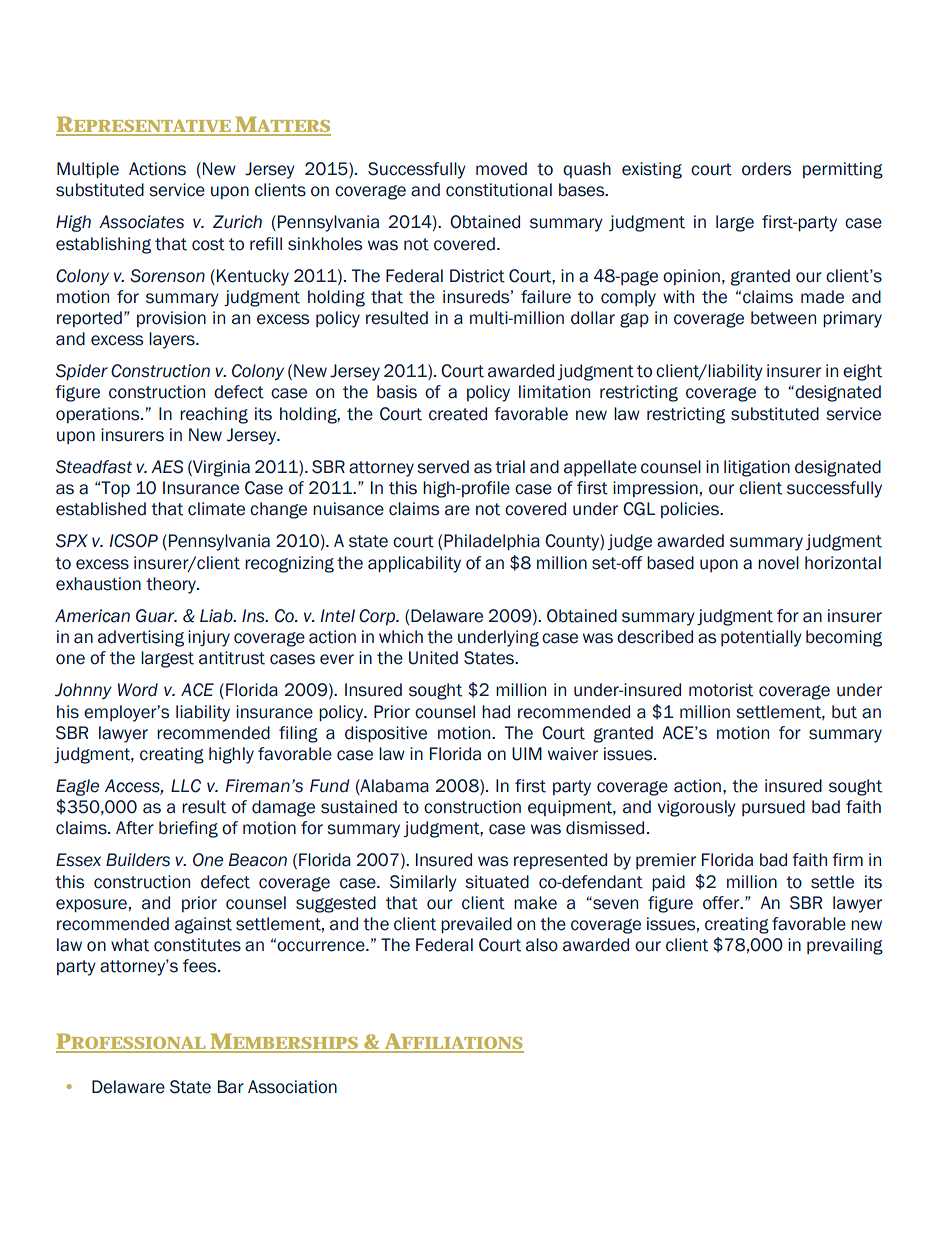 This image has height=1233, width=952. What do you see at coordinates (292, 1087) in the image?
I see `Association` at bounding box center [292, 1087].
